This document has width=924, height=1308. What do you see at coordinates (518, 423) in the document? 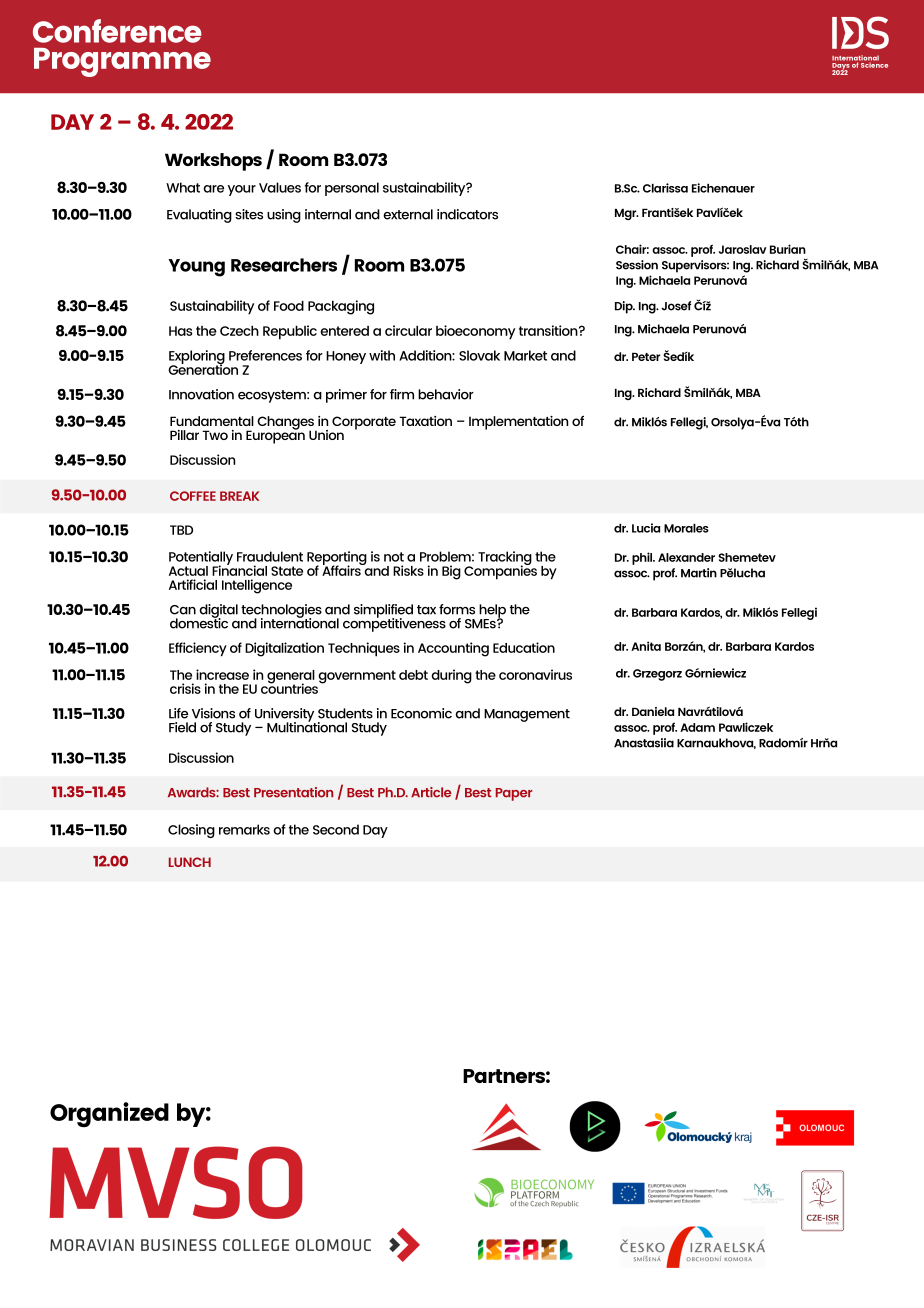
I see `Implementation` at bounding box center [518, 423].
